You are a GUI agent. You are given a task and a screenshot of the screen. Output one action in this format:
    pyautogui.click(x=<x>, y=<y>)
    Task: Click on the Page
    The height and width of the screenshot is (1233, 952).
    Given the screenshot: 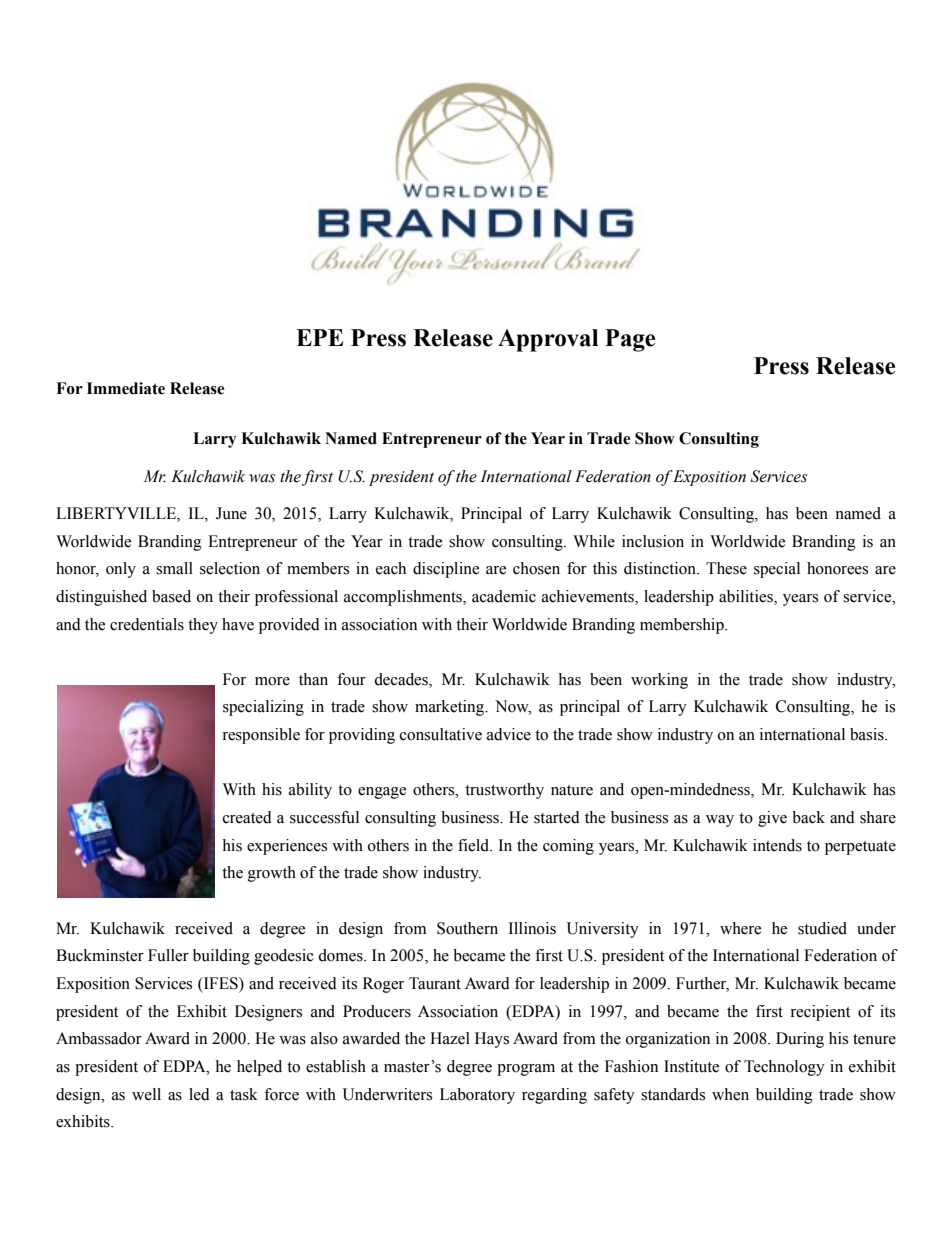 What is the action you would take?
    pyautogui.click(x=630, y=340)
